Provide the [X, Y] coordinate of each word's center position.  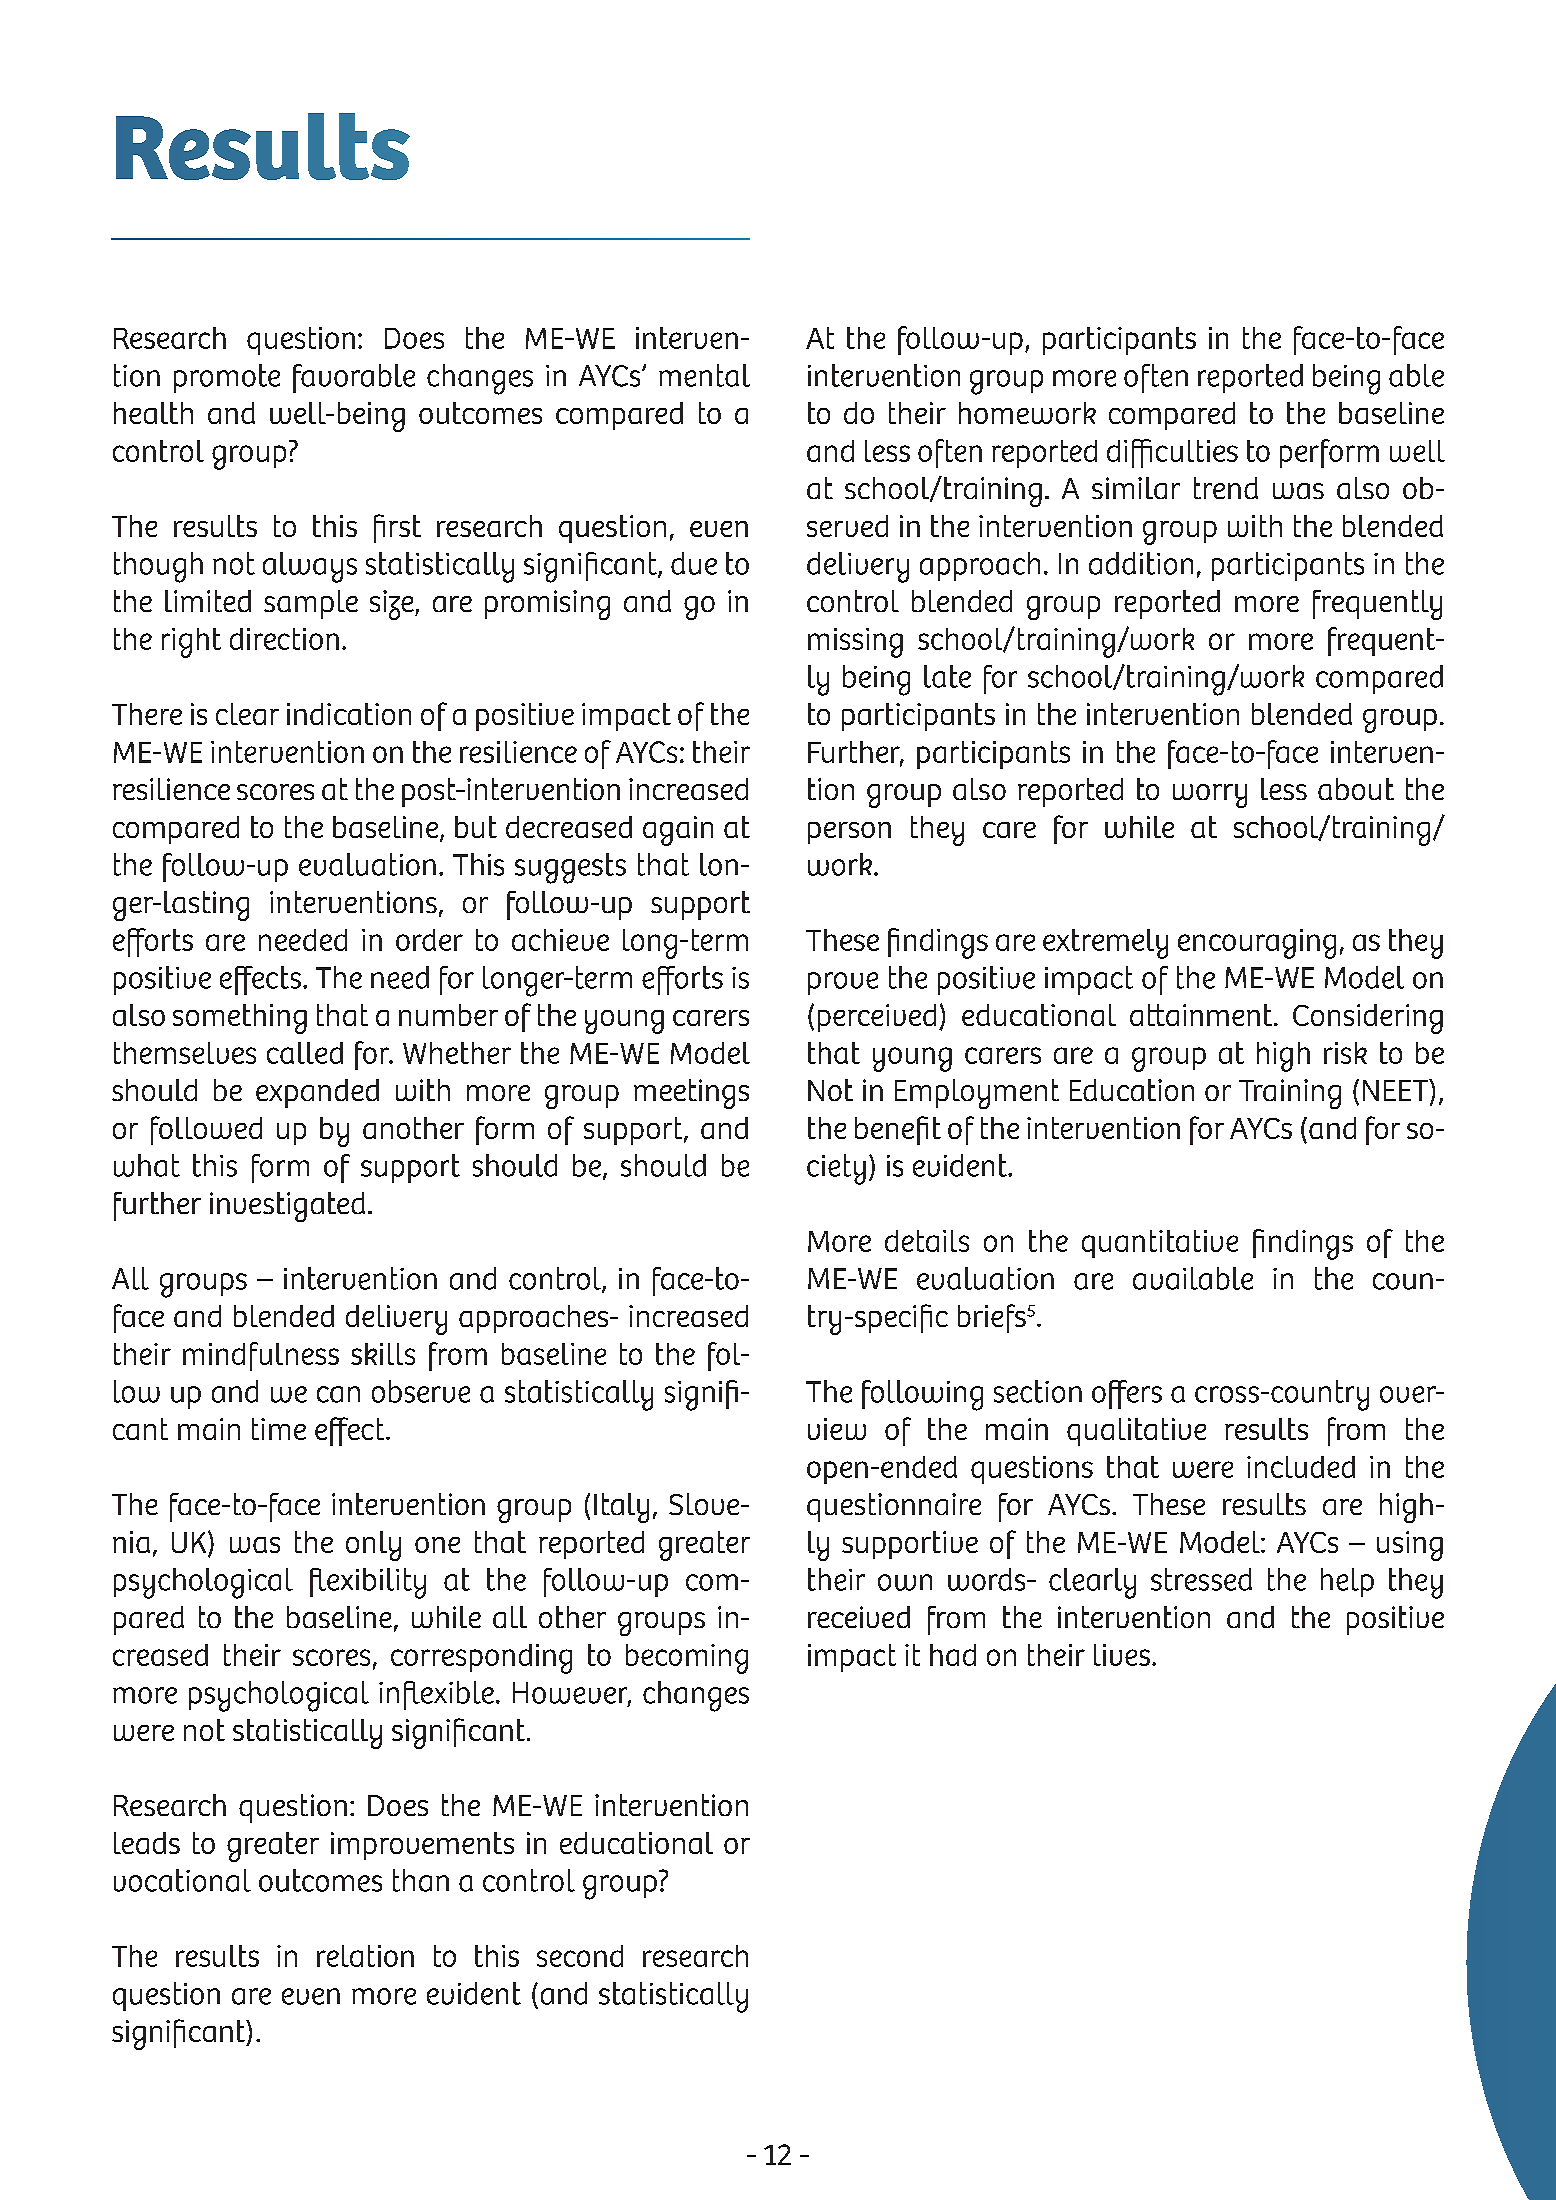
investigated [287, 1207]
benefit [898, 1130]
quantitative [1160, 1244]
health [153, 413]
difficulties [1172, 453]
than [421, 1880]
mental [704, 375]
